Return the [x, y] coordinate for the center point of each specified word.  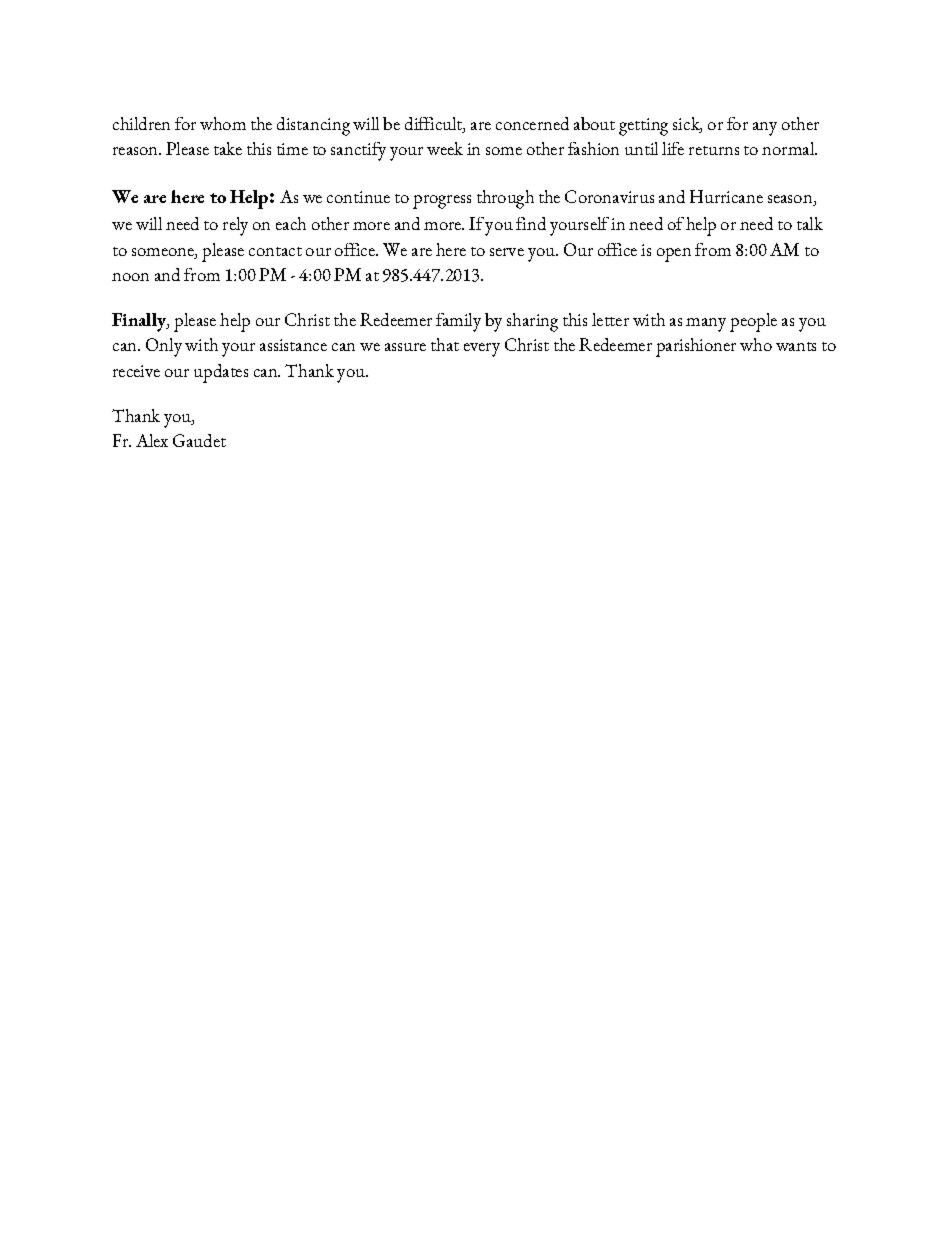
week [445, 148]
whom [223, 123]
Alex [152, 440]
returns [714, 150]
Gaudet [199, 440]
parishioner [696, 347]
